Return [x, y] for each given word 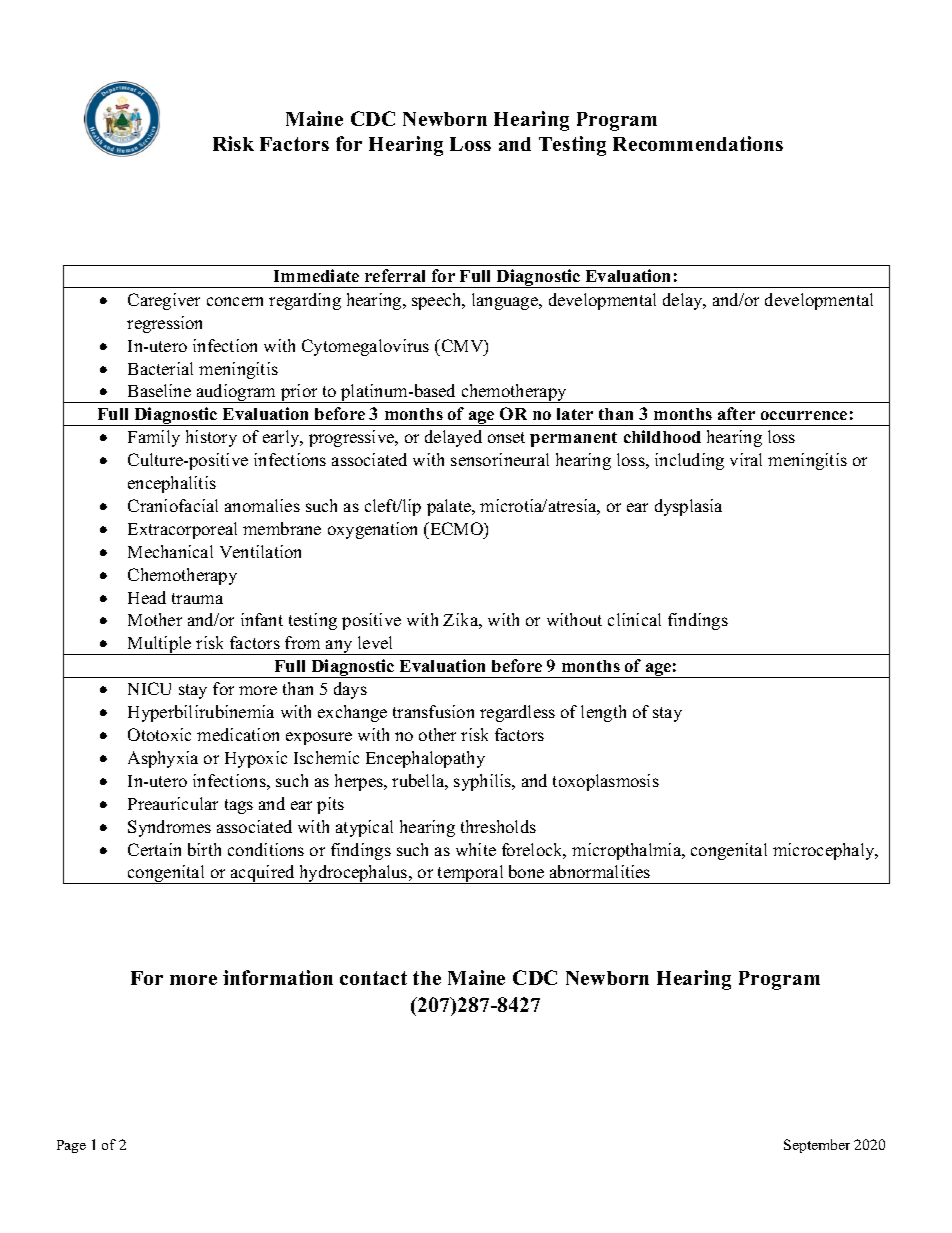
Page [71, 1146]
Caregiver [164, 301]
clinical [634, 619]
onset [506, 437]
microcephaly [825, 851]
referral [395, 275]
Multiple [160, 645]
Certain [154, 849]
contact [373, 978]
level [375, 642]
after [736, 413]
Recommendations [698, 143]
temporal [471, 874]
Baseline [159, 390]
